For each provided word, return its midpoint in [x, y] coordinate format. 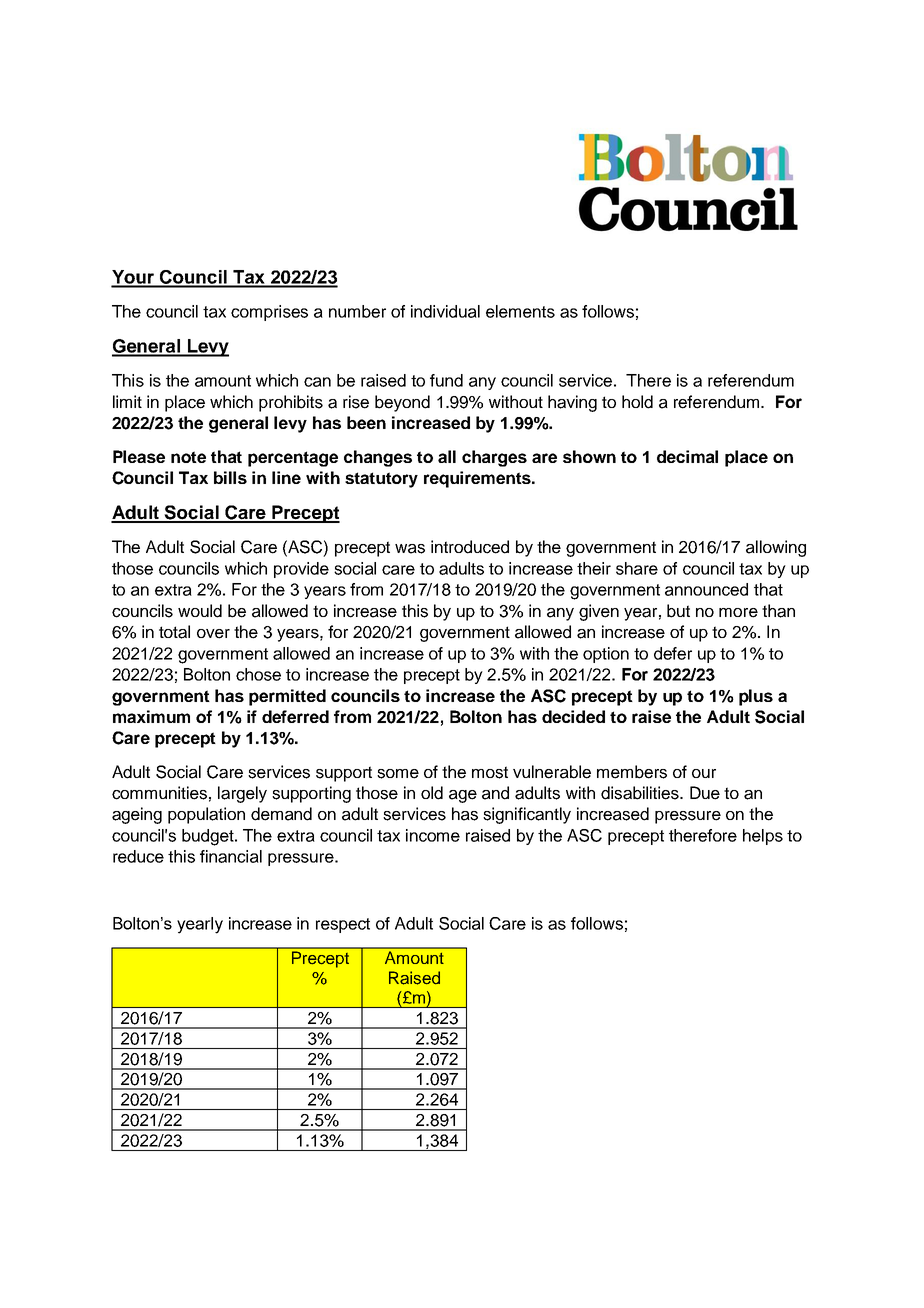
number [357, 311]
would [200, 611]
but [678, 611]
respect [343, 925]
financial [231, 856]
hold [637, 402]
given [599, 612]
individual [445, 311]
